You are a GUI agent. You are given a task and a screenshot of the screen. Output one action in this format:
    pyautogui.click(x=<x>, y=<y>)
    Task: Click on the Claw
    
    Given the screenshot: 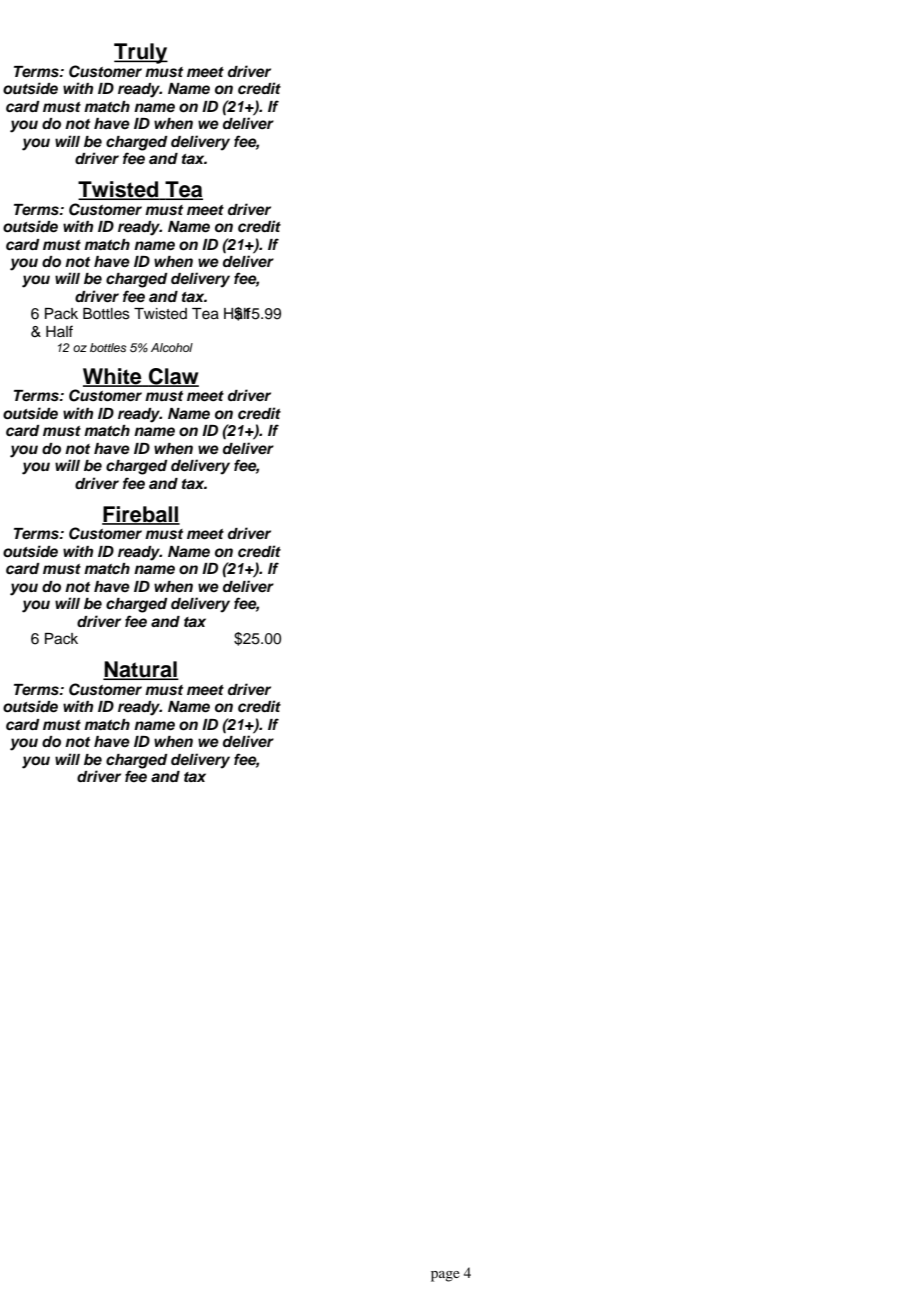 What is the action you would take?
    pyautogui.click(x=173, y=377)
